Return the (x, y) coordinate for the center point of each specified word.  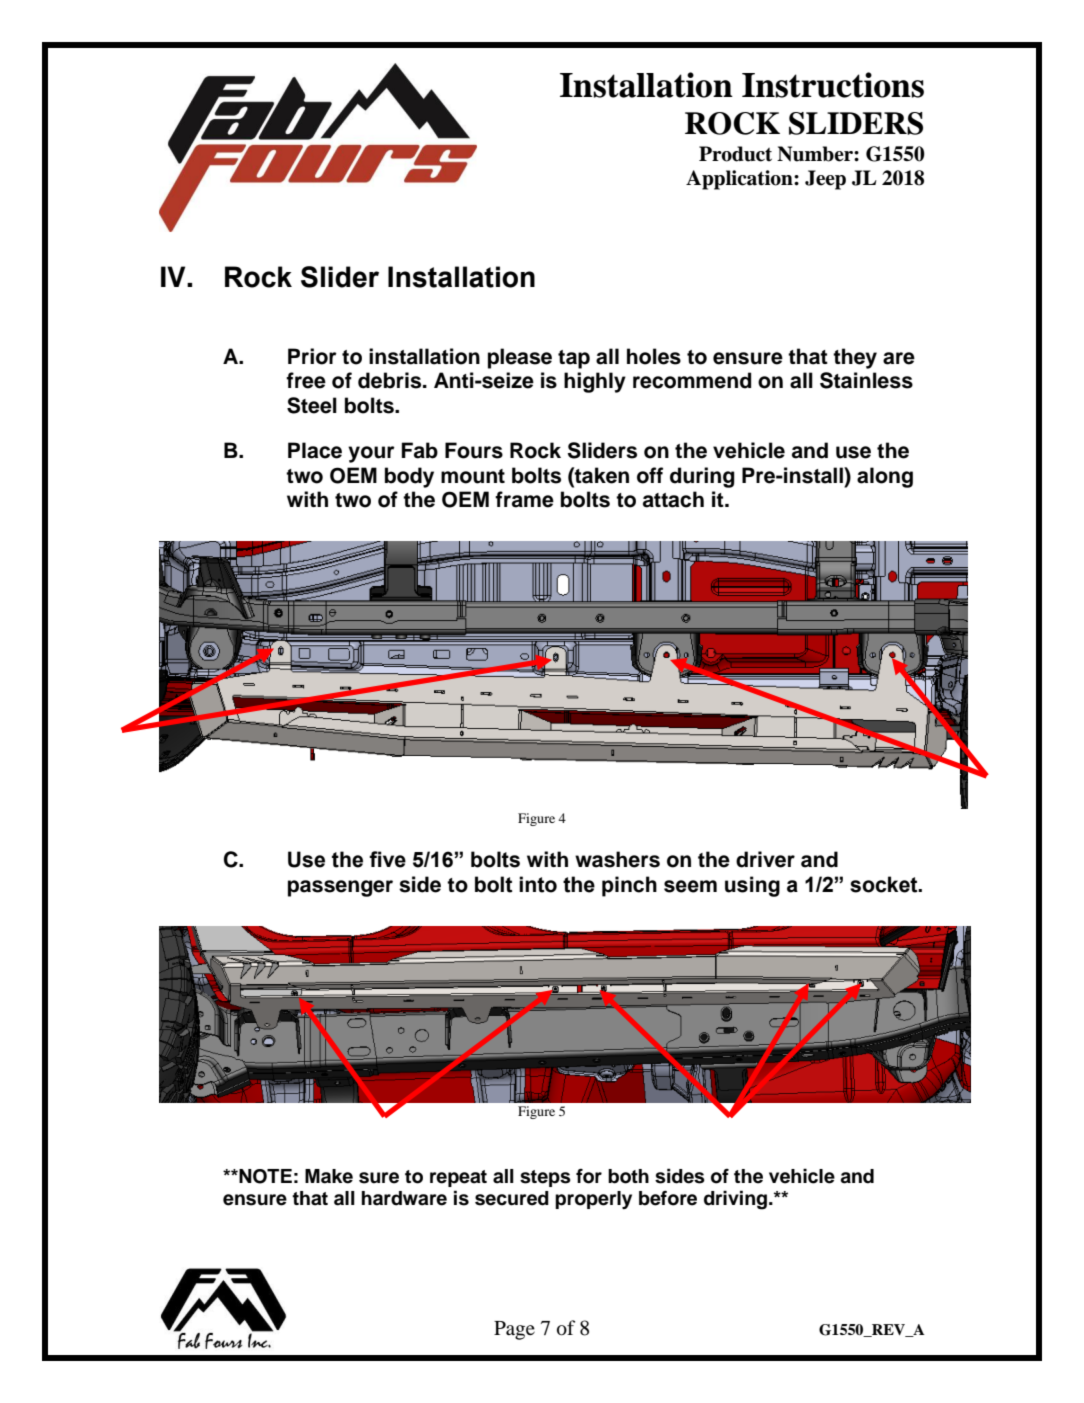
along (885, 477)
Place (315, 450)
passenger (340, 888)
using (752, 886)
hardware (404, 1198)
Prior (312, 356)
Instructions (833, 85)
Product (735, 154)
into (538, 884)
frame (524, 499)
